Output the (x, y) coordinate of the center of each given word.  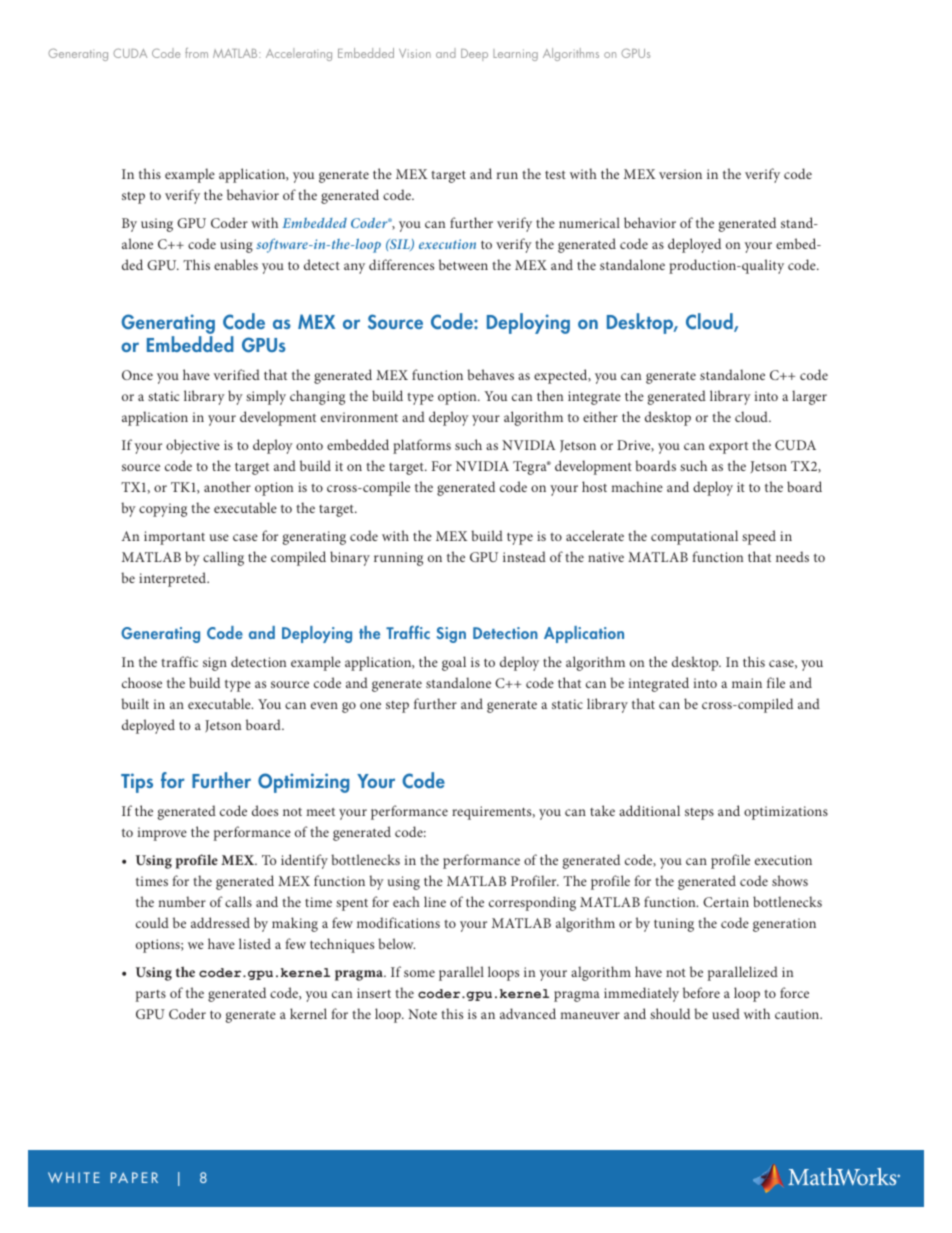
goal (454, 663)
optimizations (786, 813)
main (747, 683)
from (196, 53)
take (602, 810)
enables (236, 264)
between (463, 264)
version (680, 174)
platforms (422, 446)
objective (193, 446)
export (728, 448)
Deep (474, 55)
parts (151, 996)
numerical (589, 222)
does (265, 810)
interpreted (174, 579)
